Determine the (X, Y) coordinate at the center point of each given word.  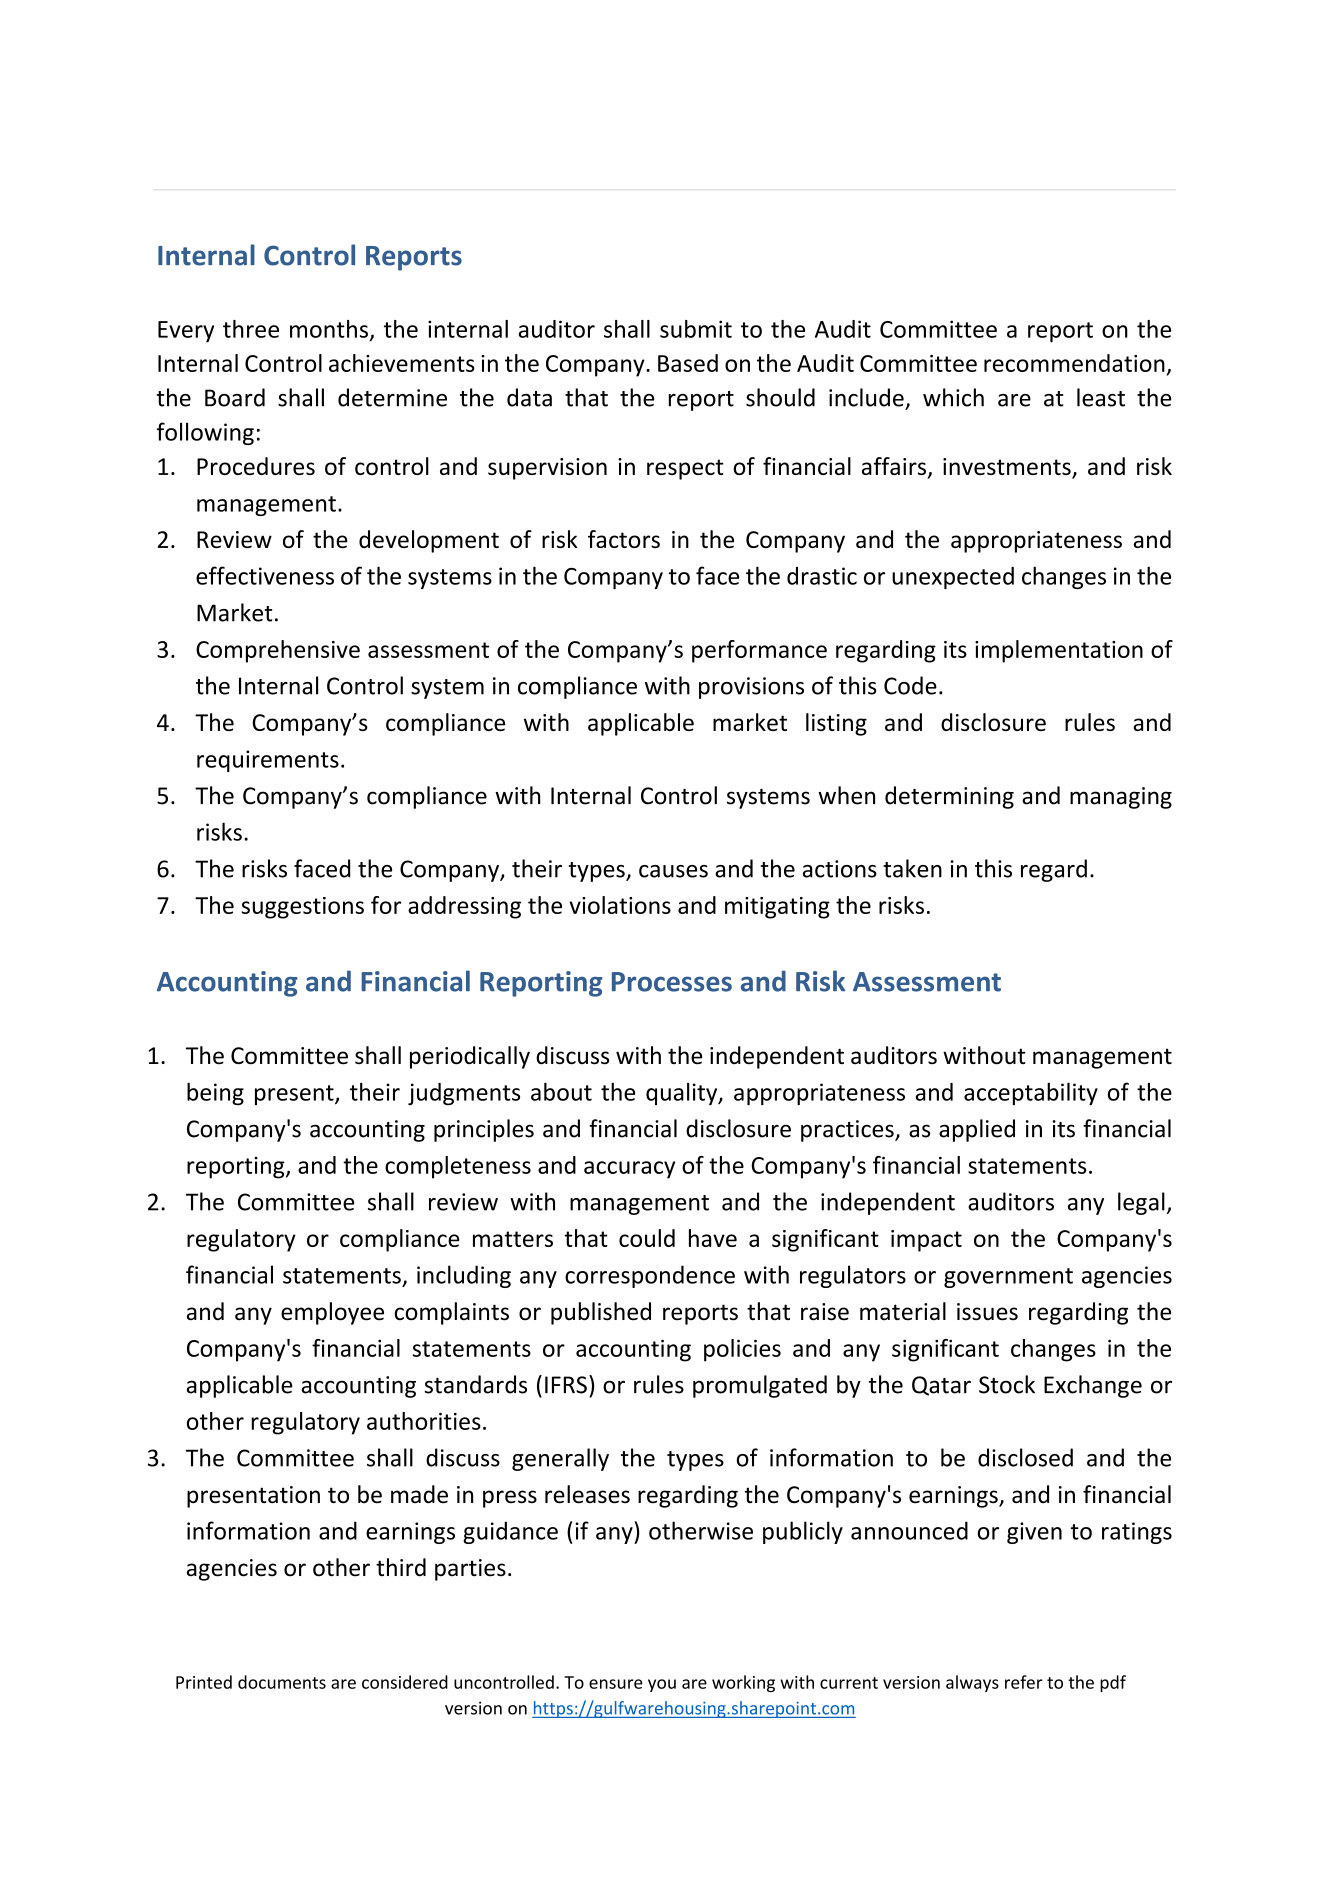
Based (688, 363)
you (662, 1685)
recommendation (1074, 363)
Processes (672, 982)
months (329, 329)
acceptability (1031, 1094)
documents (282, 1682)
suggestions (302, 908)
